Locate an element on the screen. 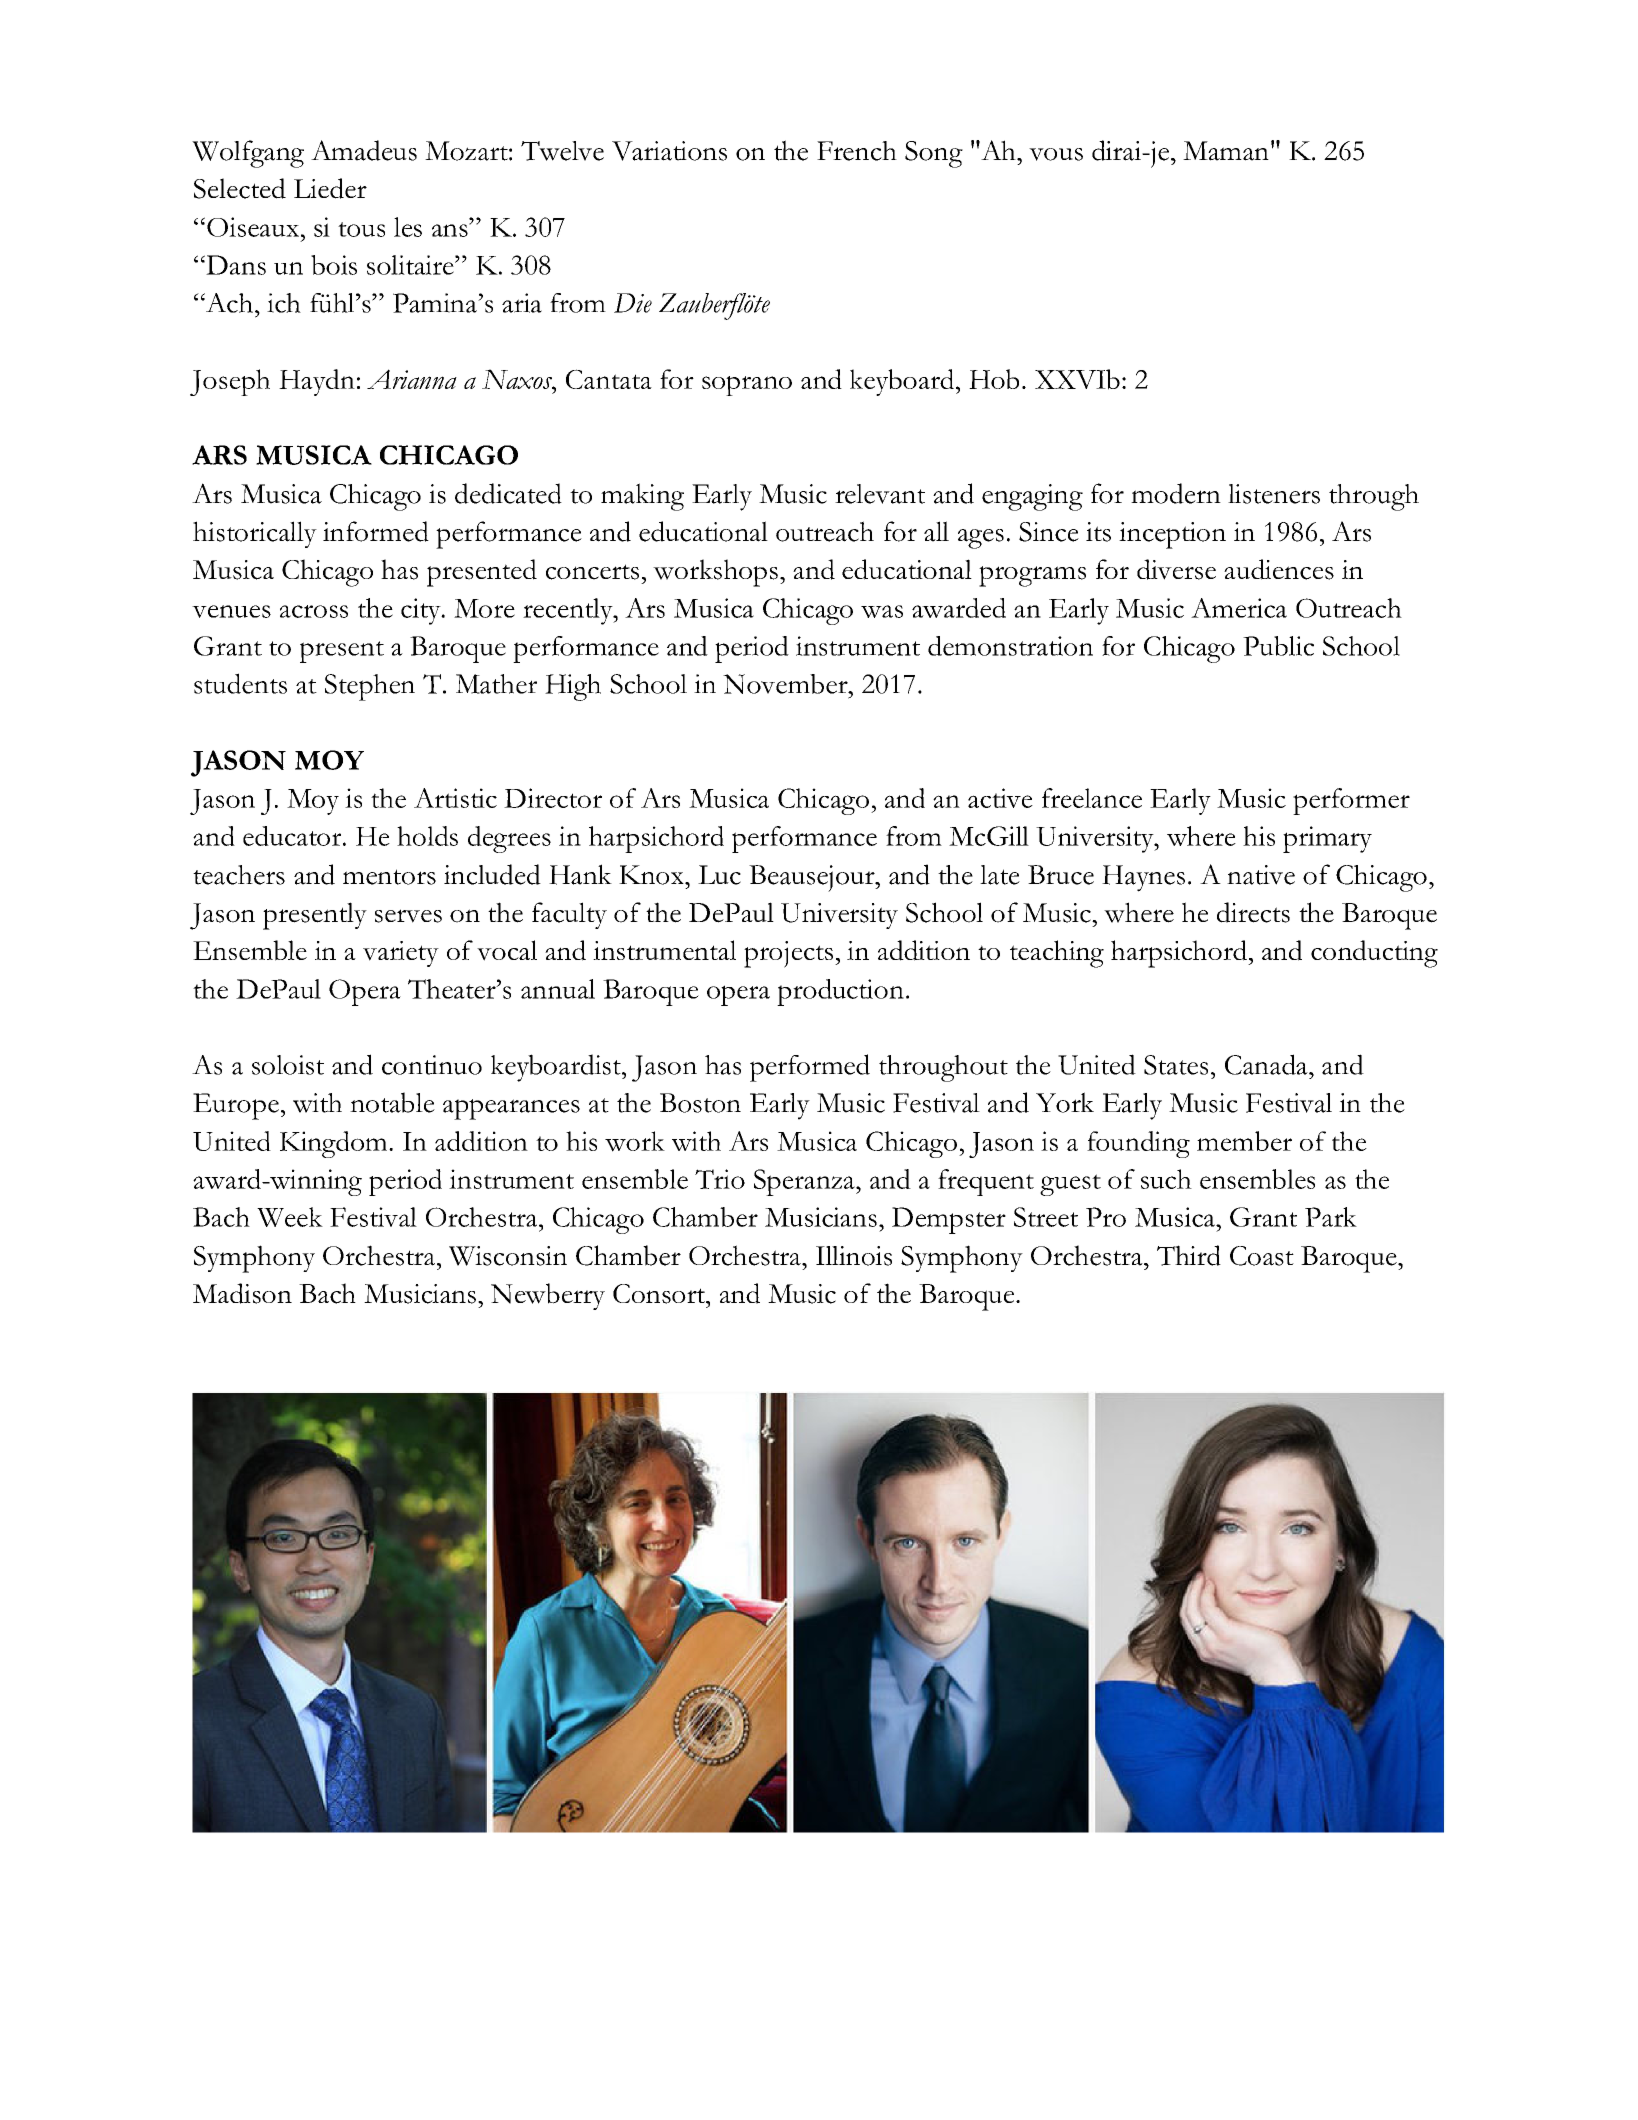 The image size is (1638, 2120). relevant is located at coordinates (880, 494).
